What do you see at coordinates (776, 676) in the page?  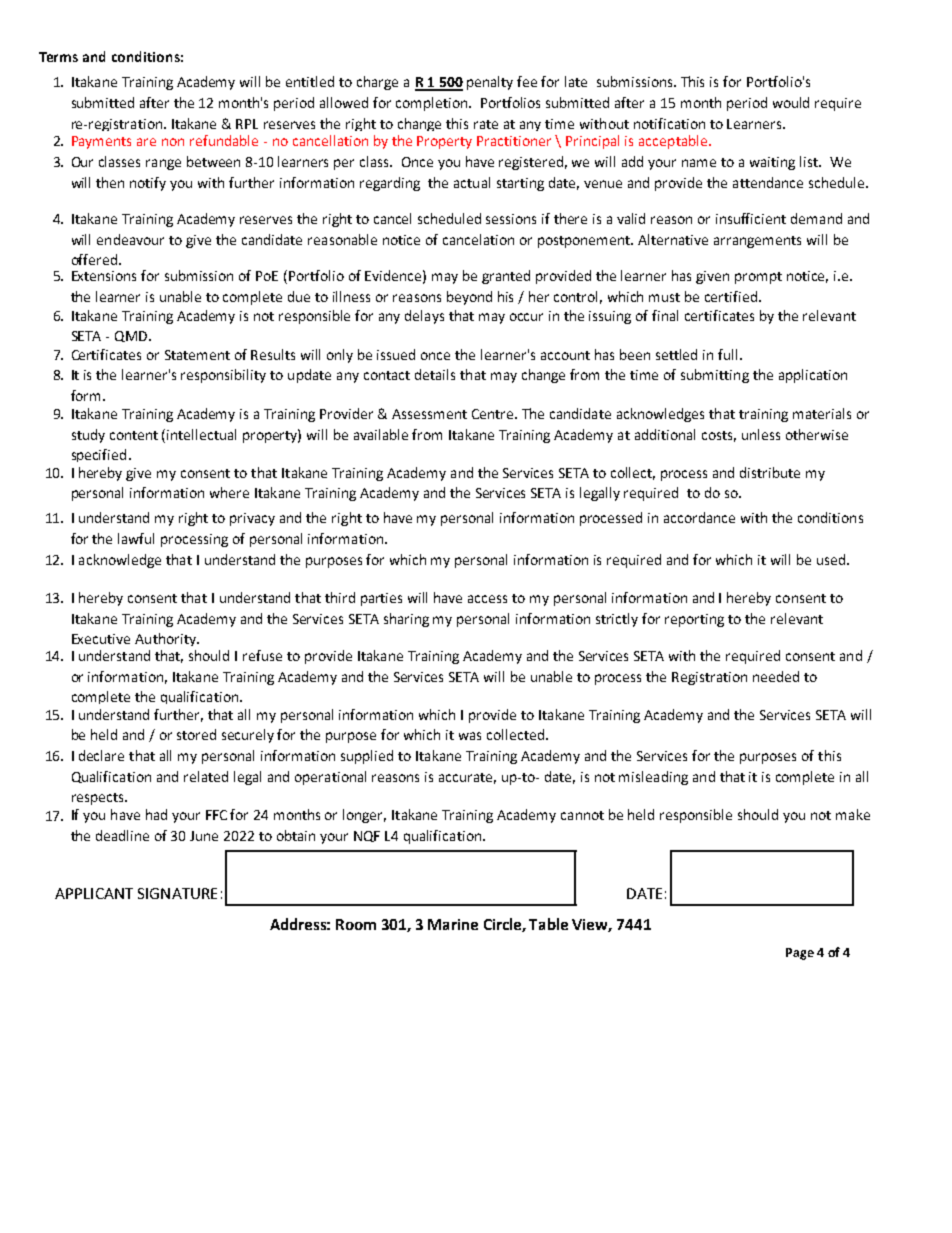 I see `needed` at bounding box center [776, 676].
